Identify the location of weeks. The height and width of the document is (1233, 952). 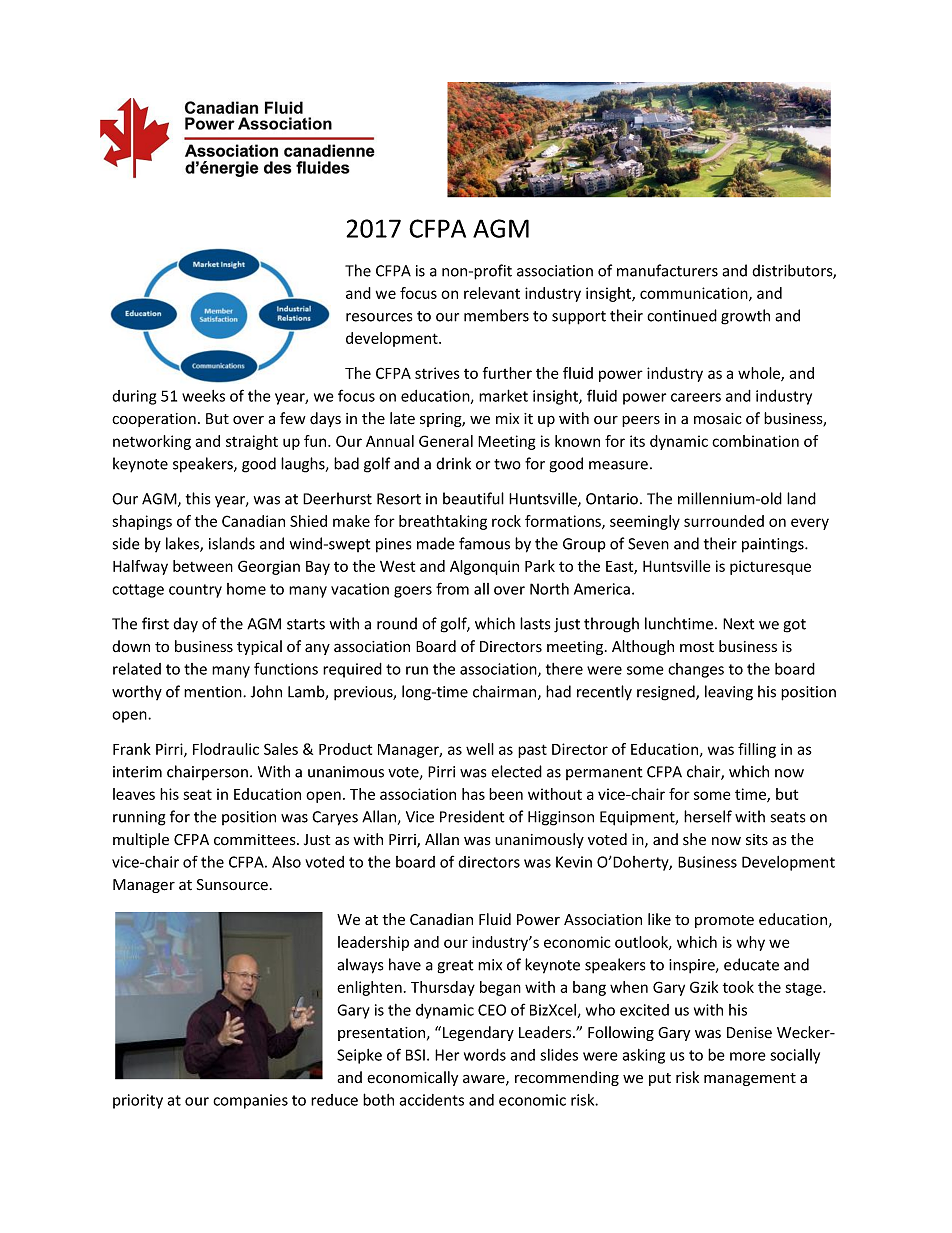
(203, 396).
